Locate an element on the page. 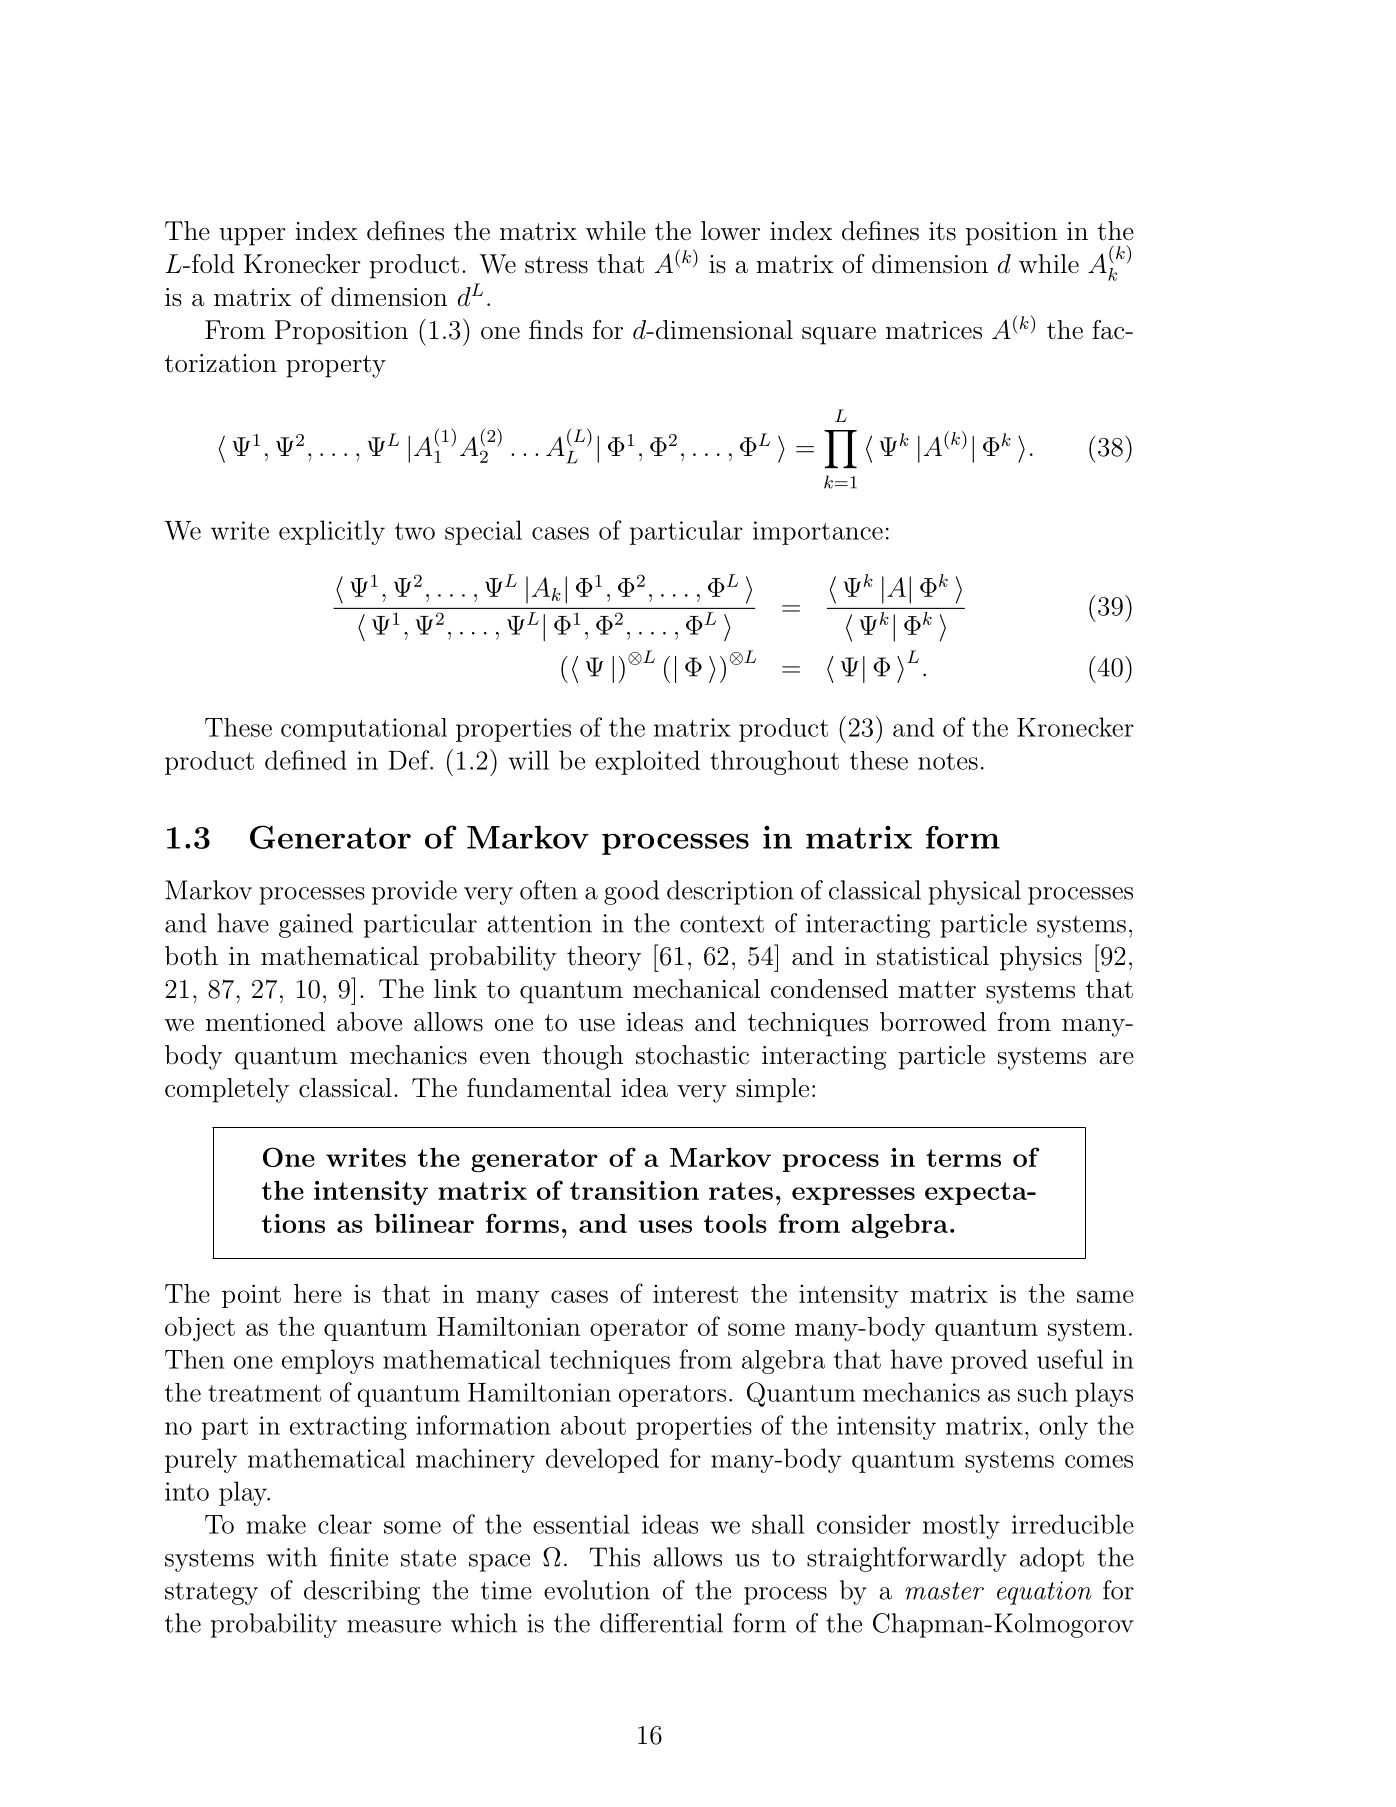  here is located at coordinates (318, 1293).
